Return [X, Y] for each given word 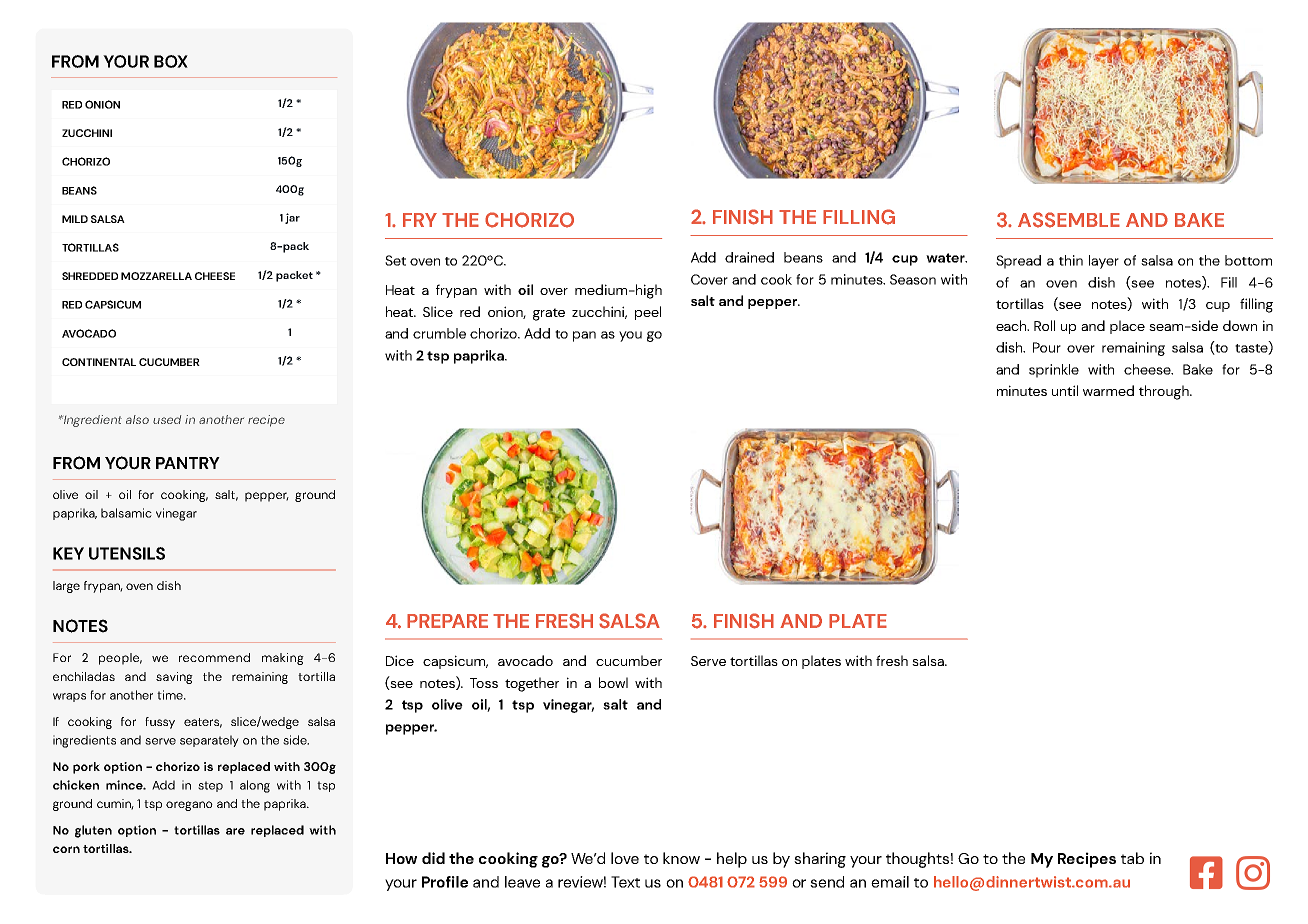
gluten [93, 831]
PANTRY [188, 463]
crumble [439, 333]
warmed [1108, 390]
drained [749, 257]
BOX [171, 61]
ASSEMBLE [1069, 220]
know [681, 858]
